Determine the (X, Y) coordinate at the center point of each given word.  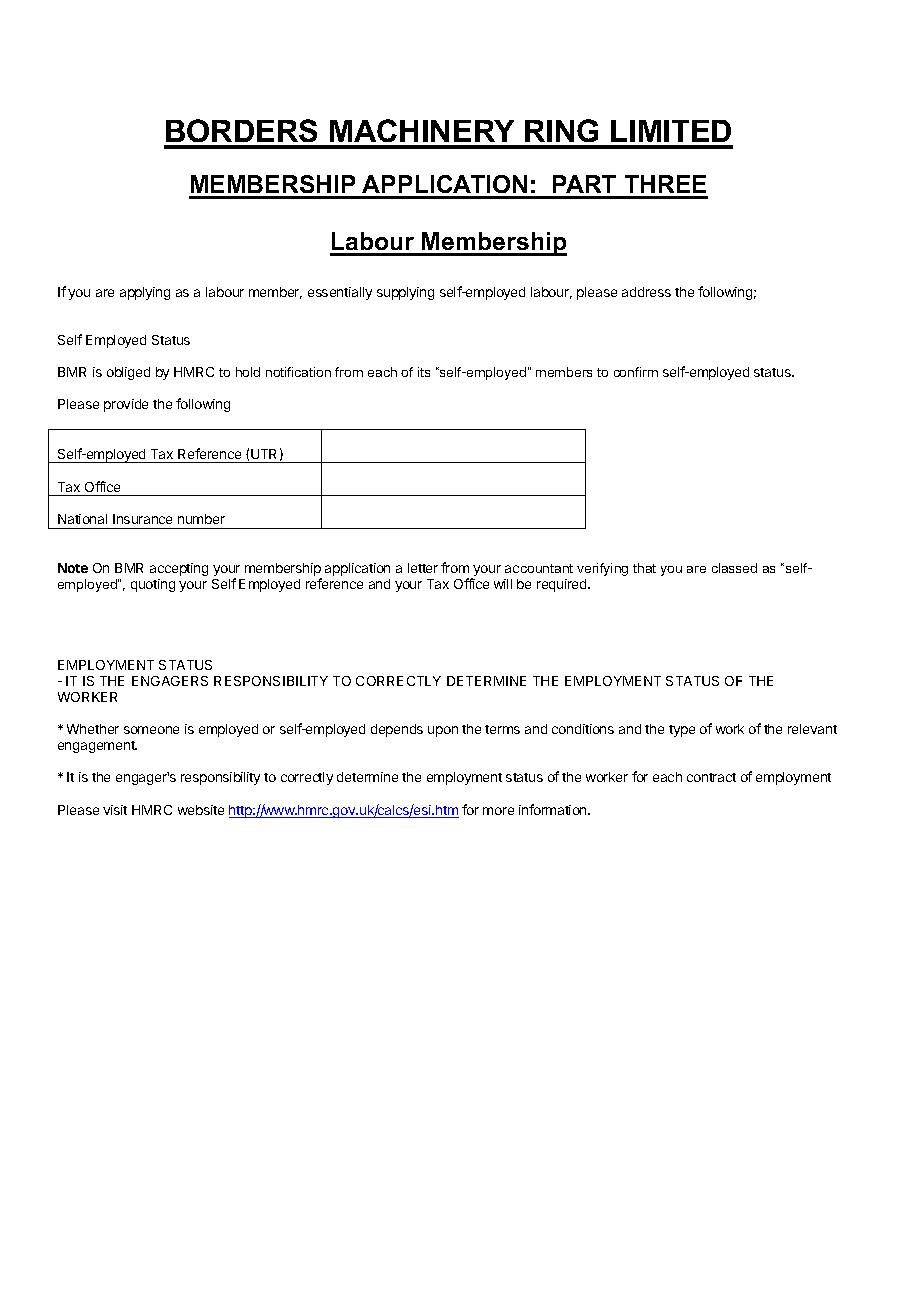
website (201, 810)
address (646, 292)
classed (734, 568)
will (503, 584)
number (201, 519)
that (644, 568)
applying (145, 293)
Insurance (142, 519)
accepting (179, 569)
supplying (405, 293)
